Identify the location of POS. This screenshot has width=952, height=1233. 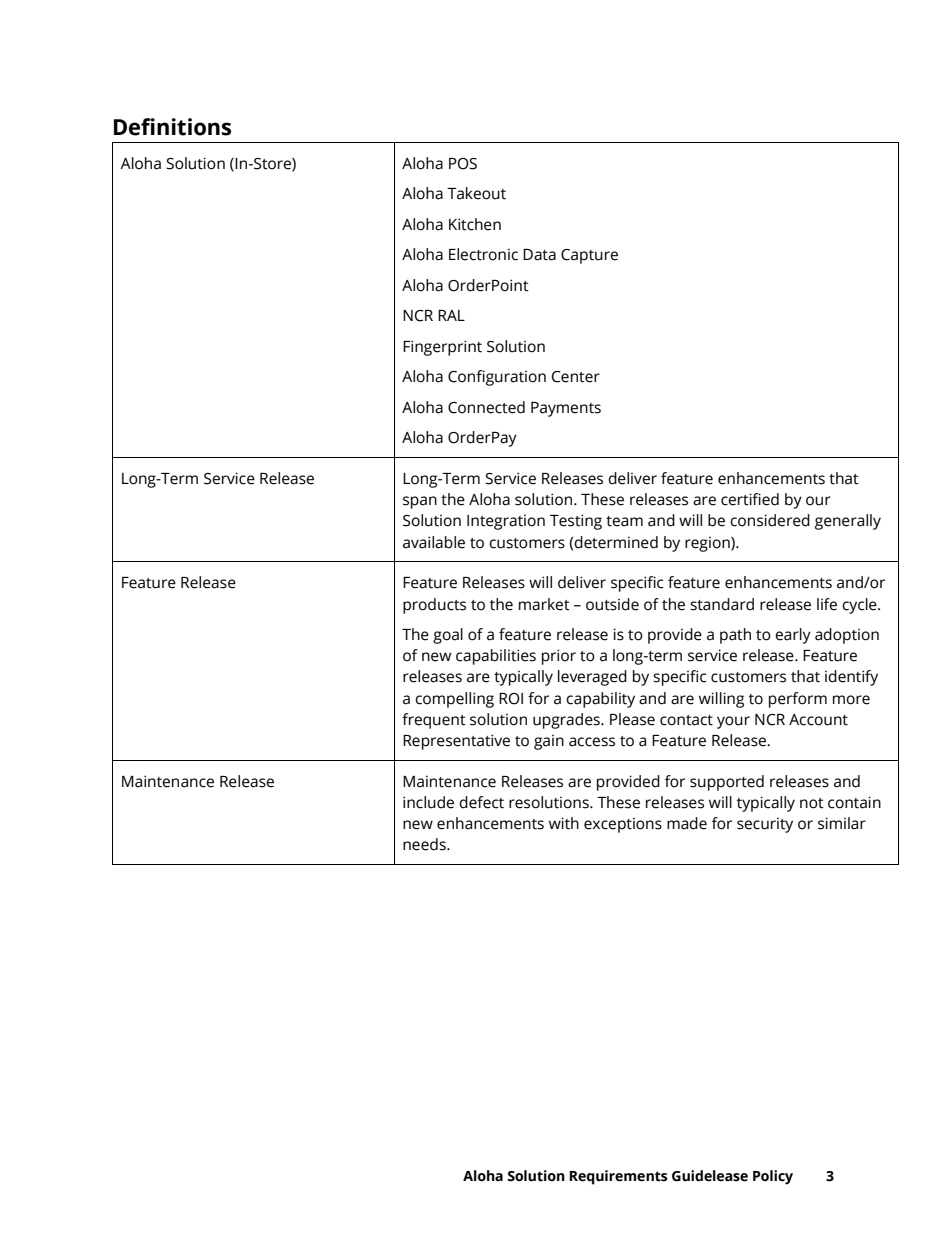
(463, 164).
